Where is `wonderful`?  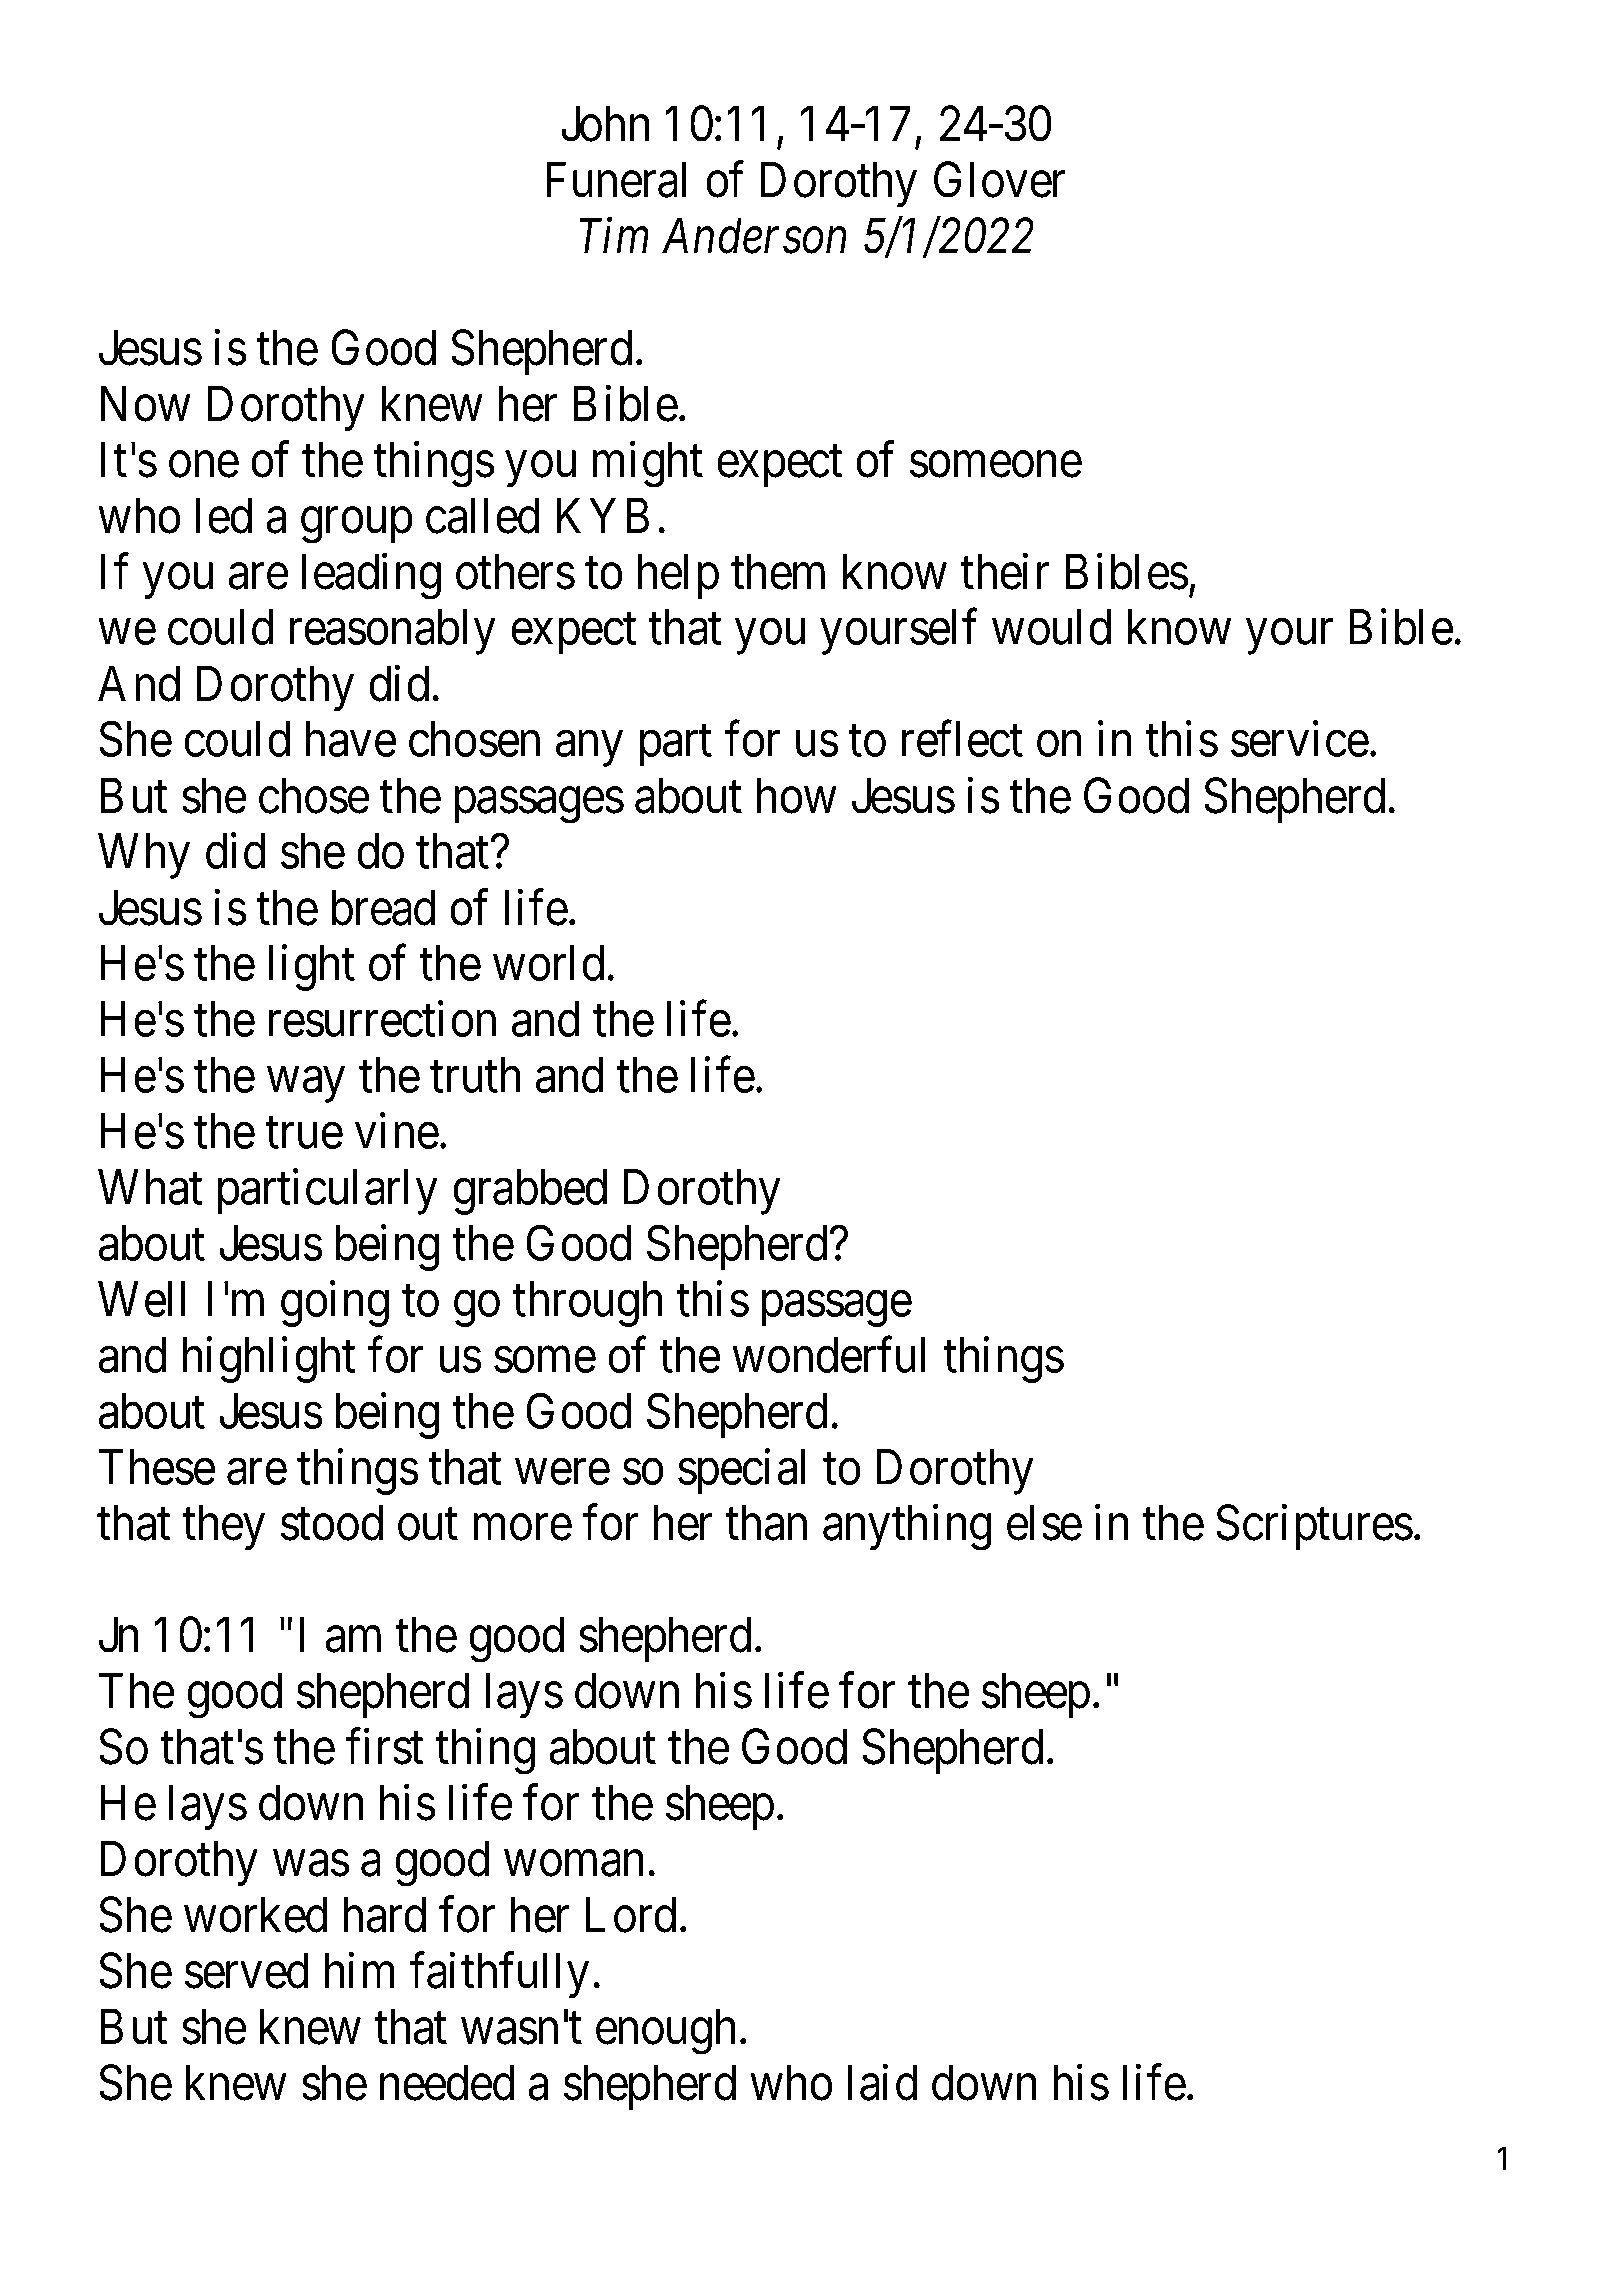
wonderful is located at coordinates (828, 1355).
